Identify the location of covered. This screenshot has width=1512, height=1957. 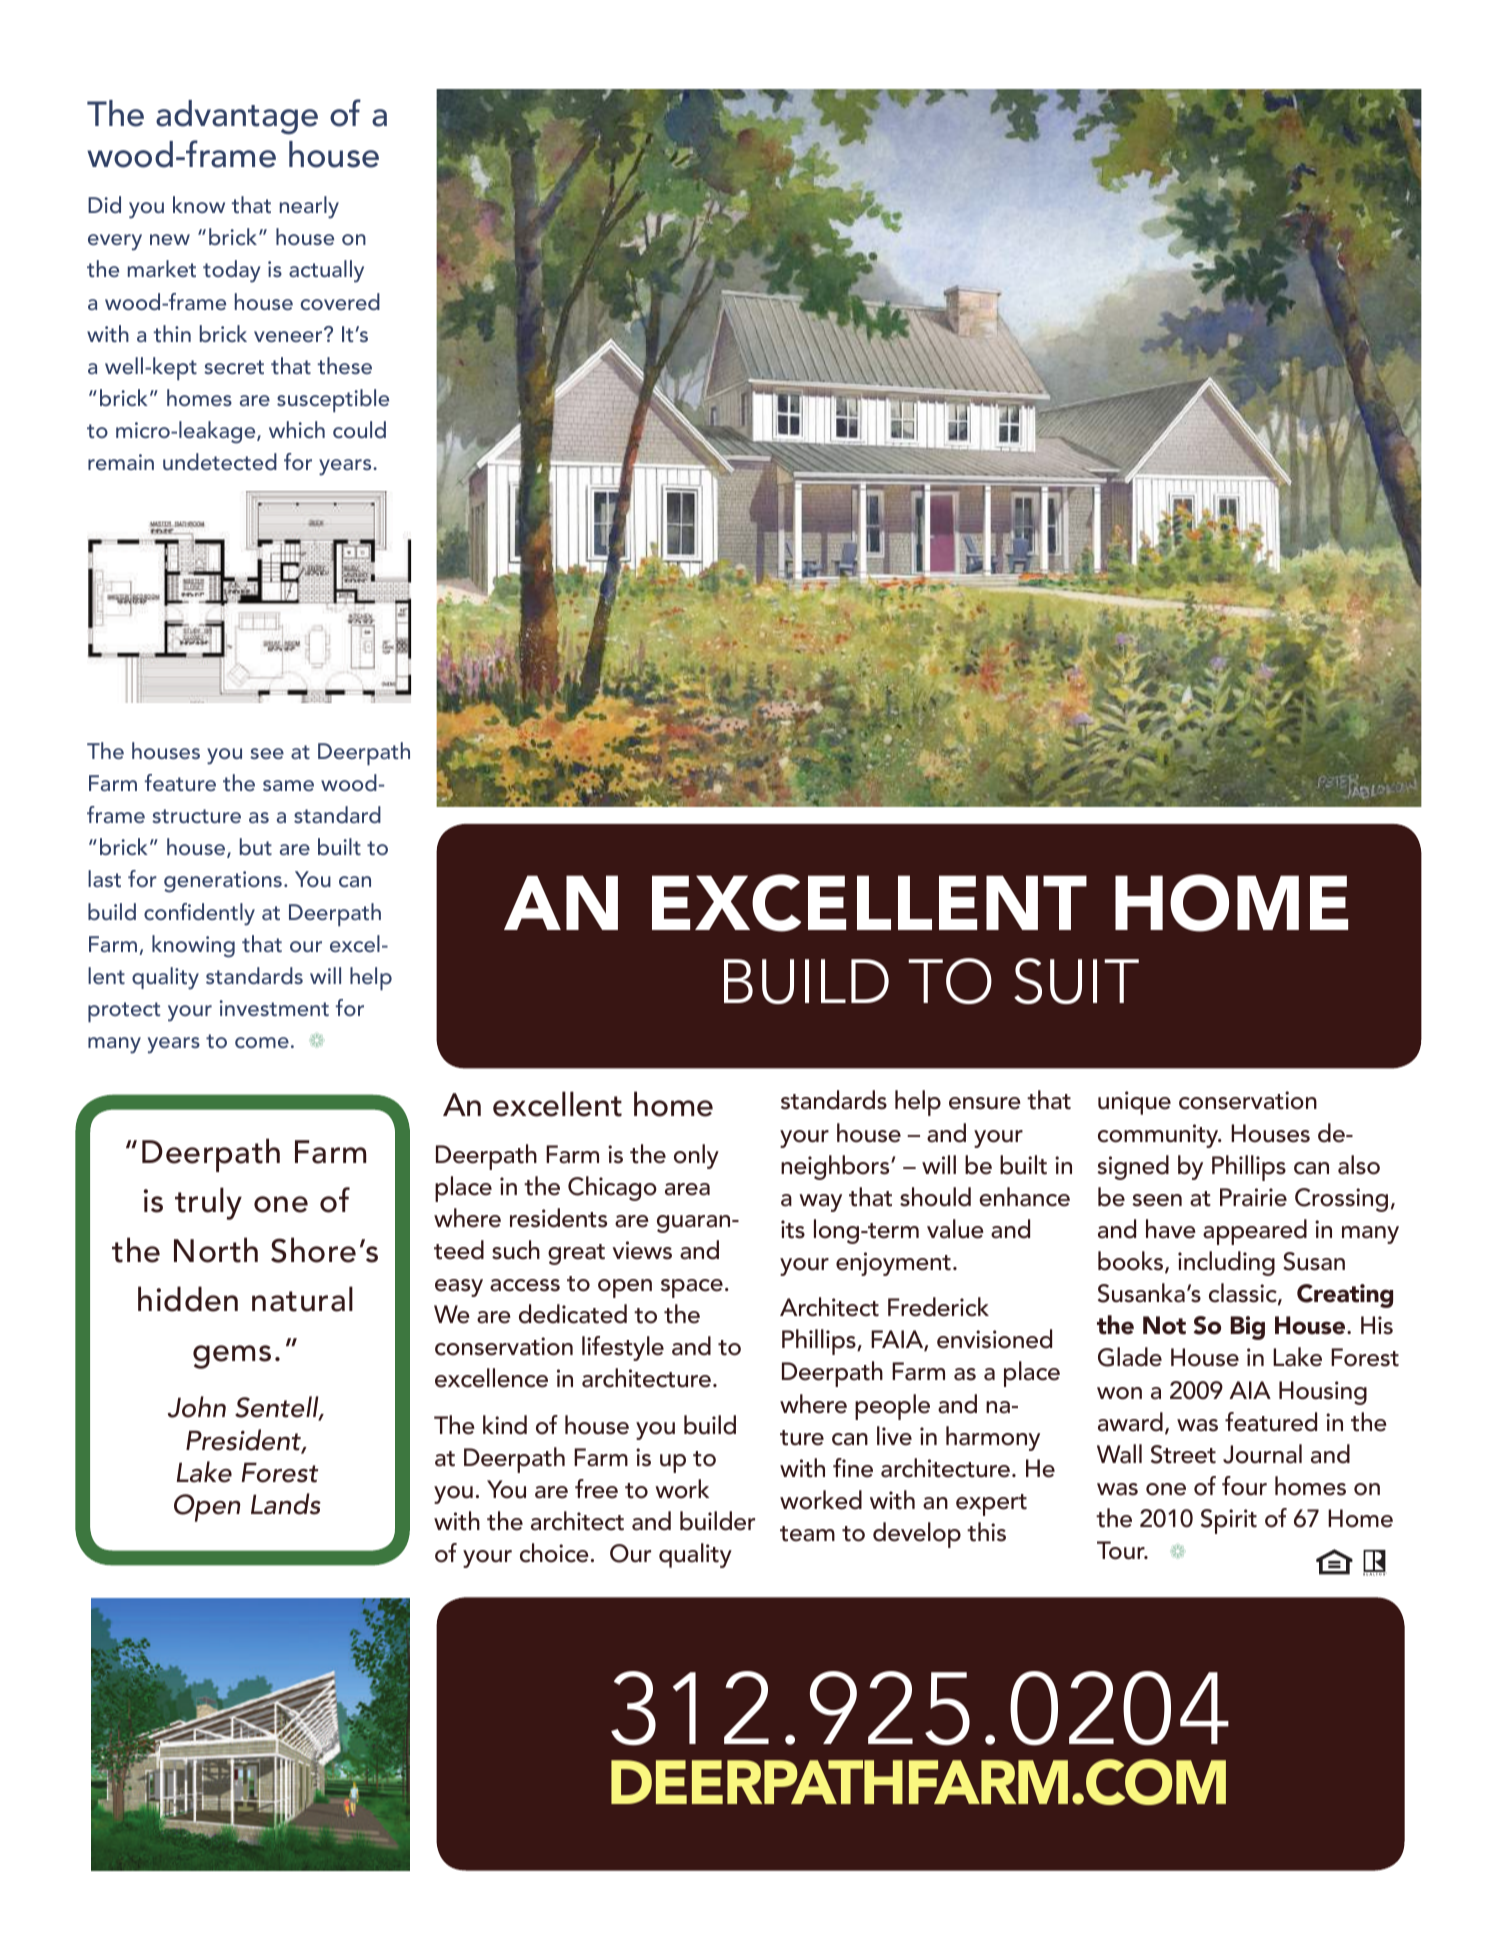
(340, 301).
